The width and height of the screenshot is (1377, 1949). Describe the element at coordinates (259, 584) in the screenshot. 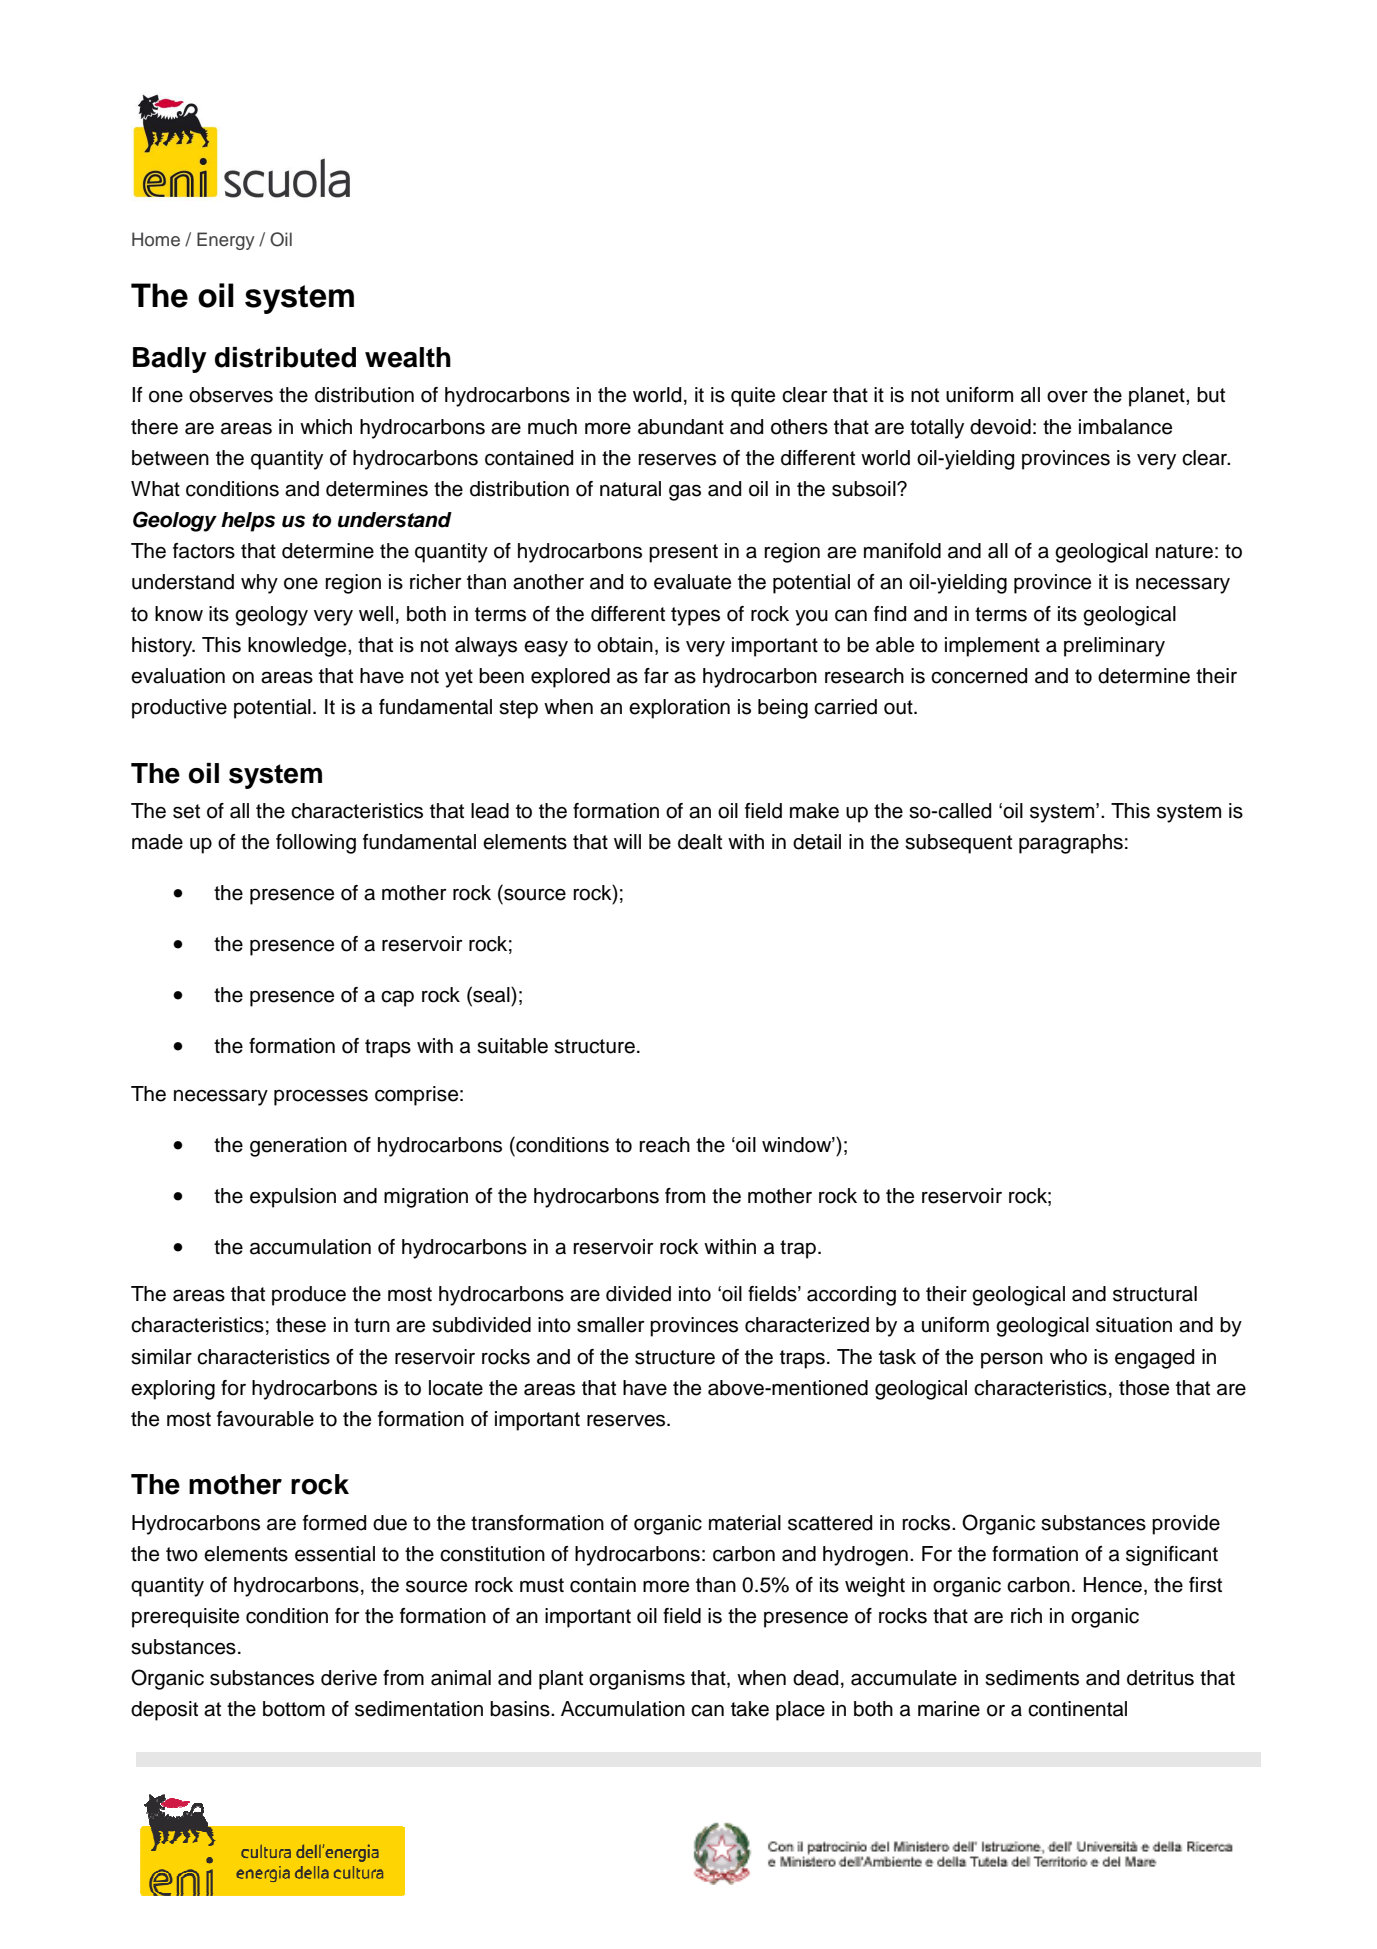

I see `why` at that location.
